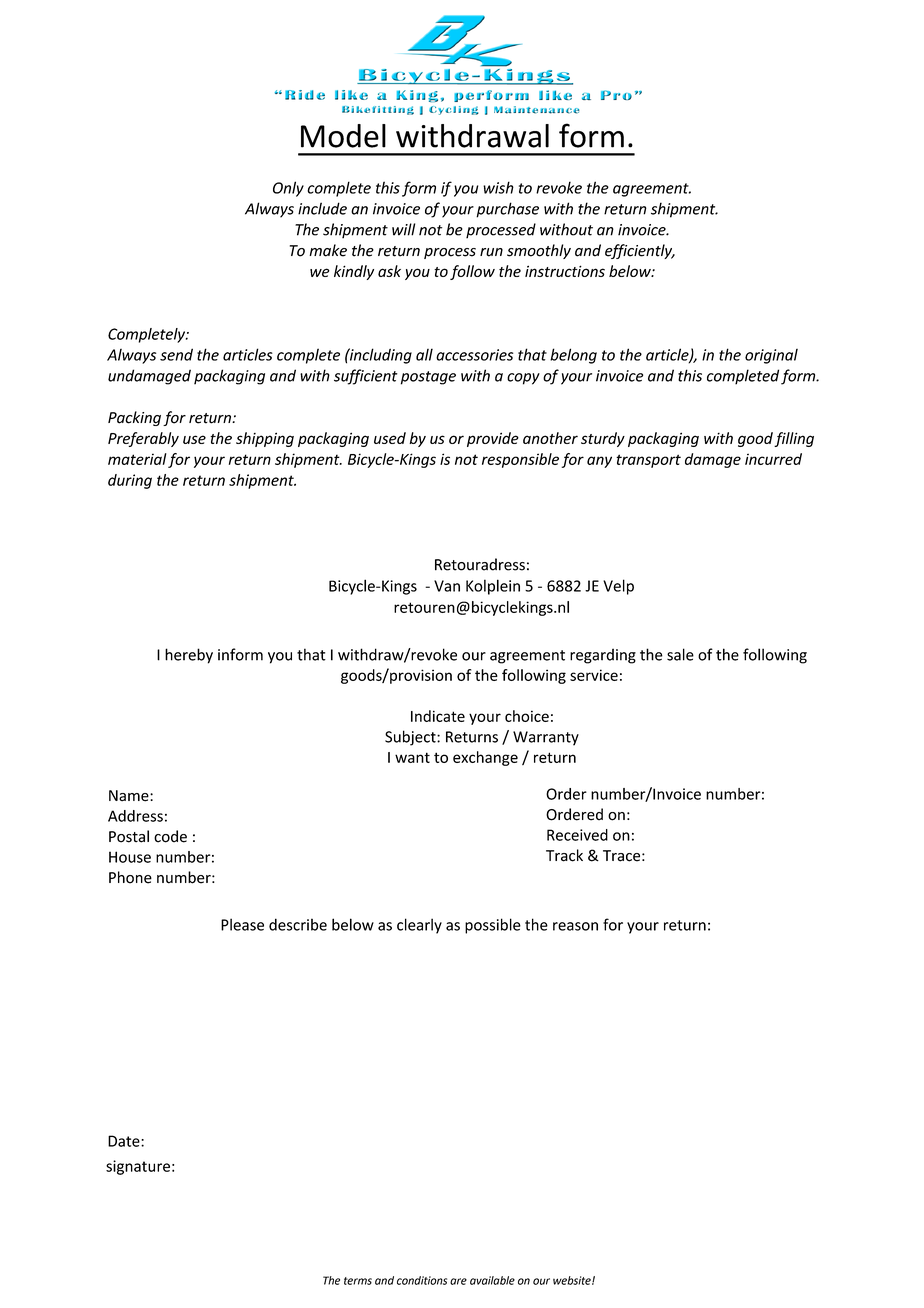 Image resolution: width=924 pixels, height=1308 pixels. What do you see at coordinates (498, 187) in the screenshot?
I see `wish` at bounding box center [498, 187].
